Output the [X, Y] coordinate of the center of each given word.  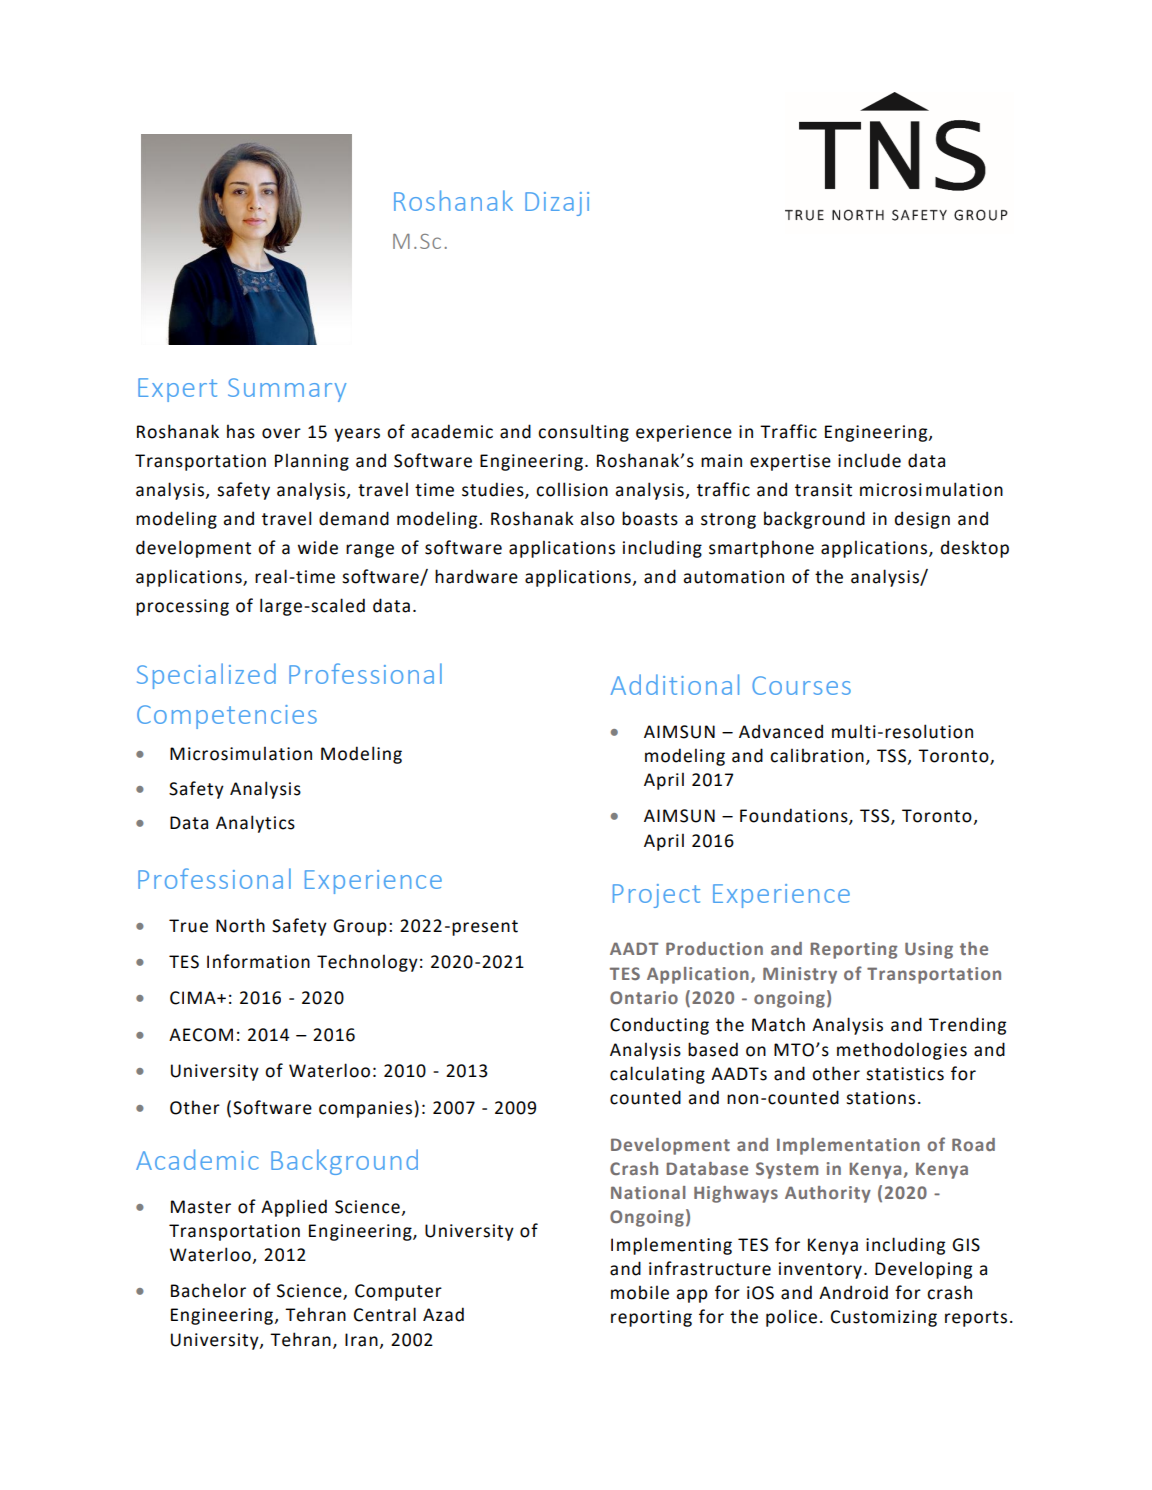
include [869, 460]
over [281, 433]
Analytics [255, 824]
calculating [657, 1075]
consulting [583, 433]
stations [880, 1098]
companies [365, 1109]
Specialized [206, 676]
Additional [675, 684]
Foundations [795, 816]
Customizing [884, 1318]
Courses [801, 685]
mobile [640, 1292]
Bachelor [208, 1290]
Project [656, 896]
